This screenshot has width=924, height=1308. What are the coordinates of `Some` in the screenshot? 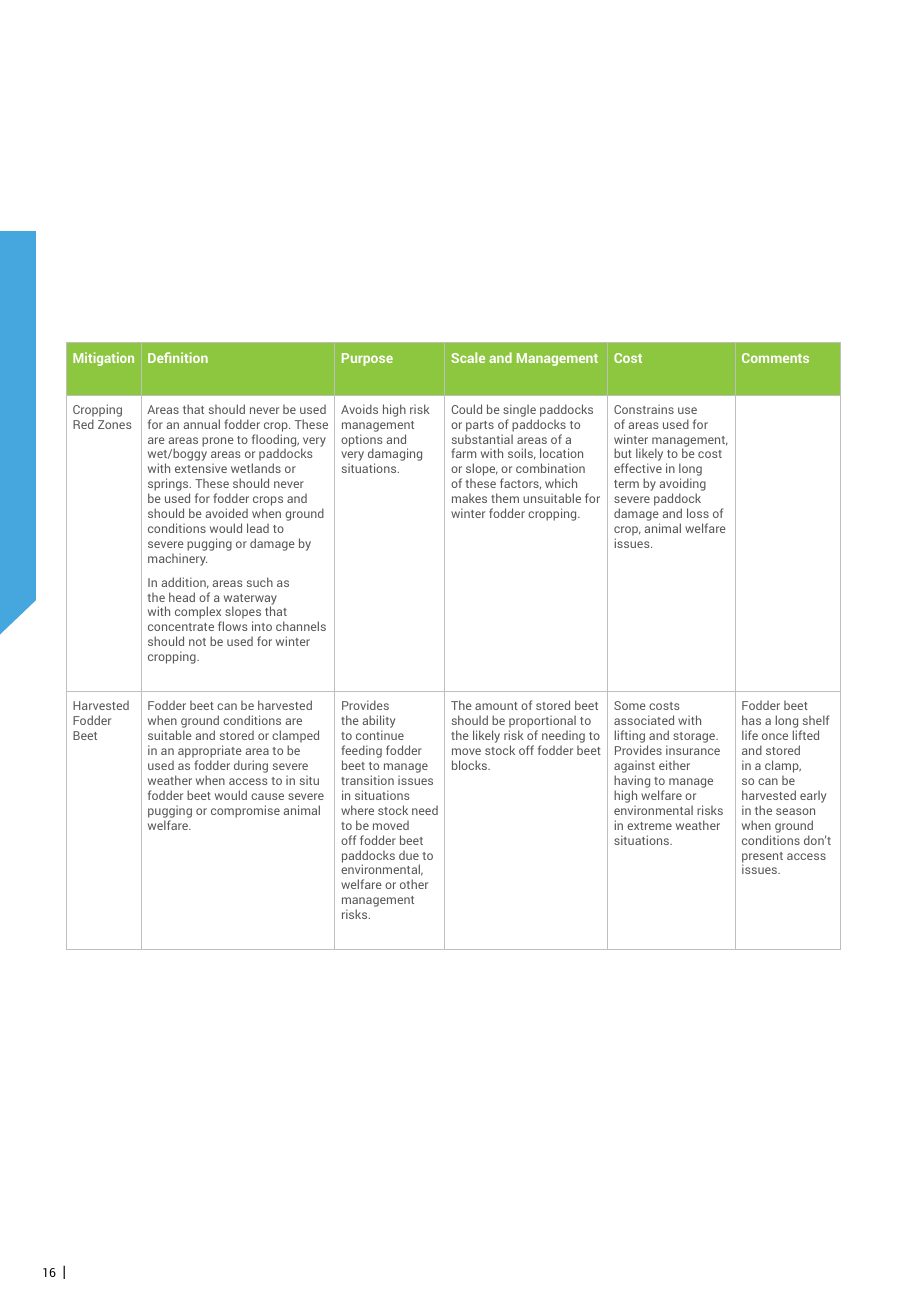 It's located at (630, 705).
